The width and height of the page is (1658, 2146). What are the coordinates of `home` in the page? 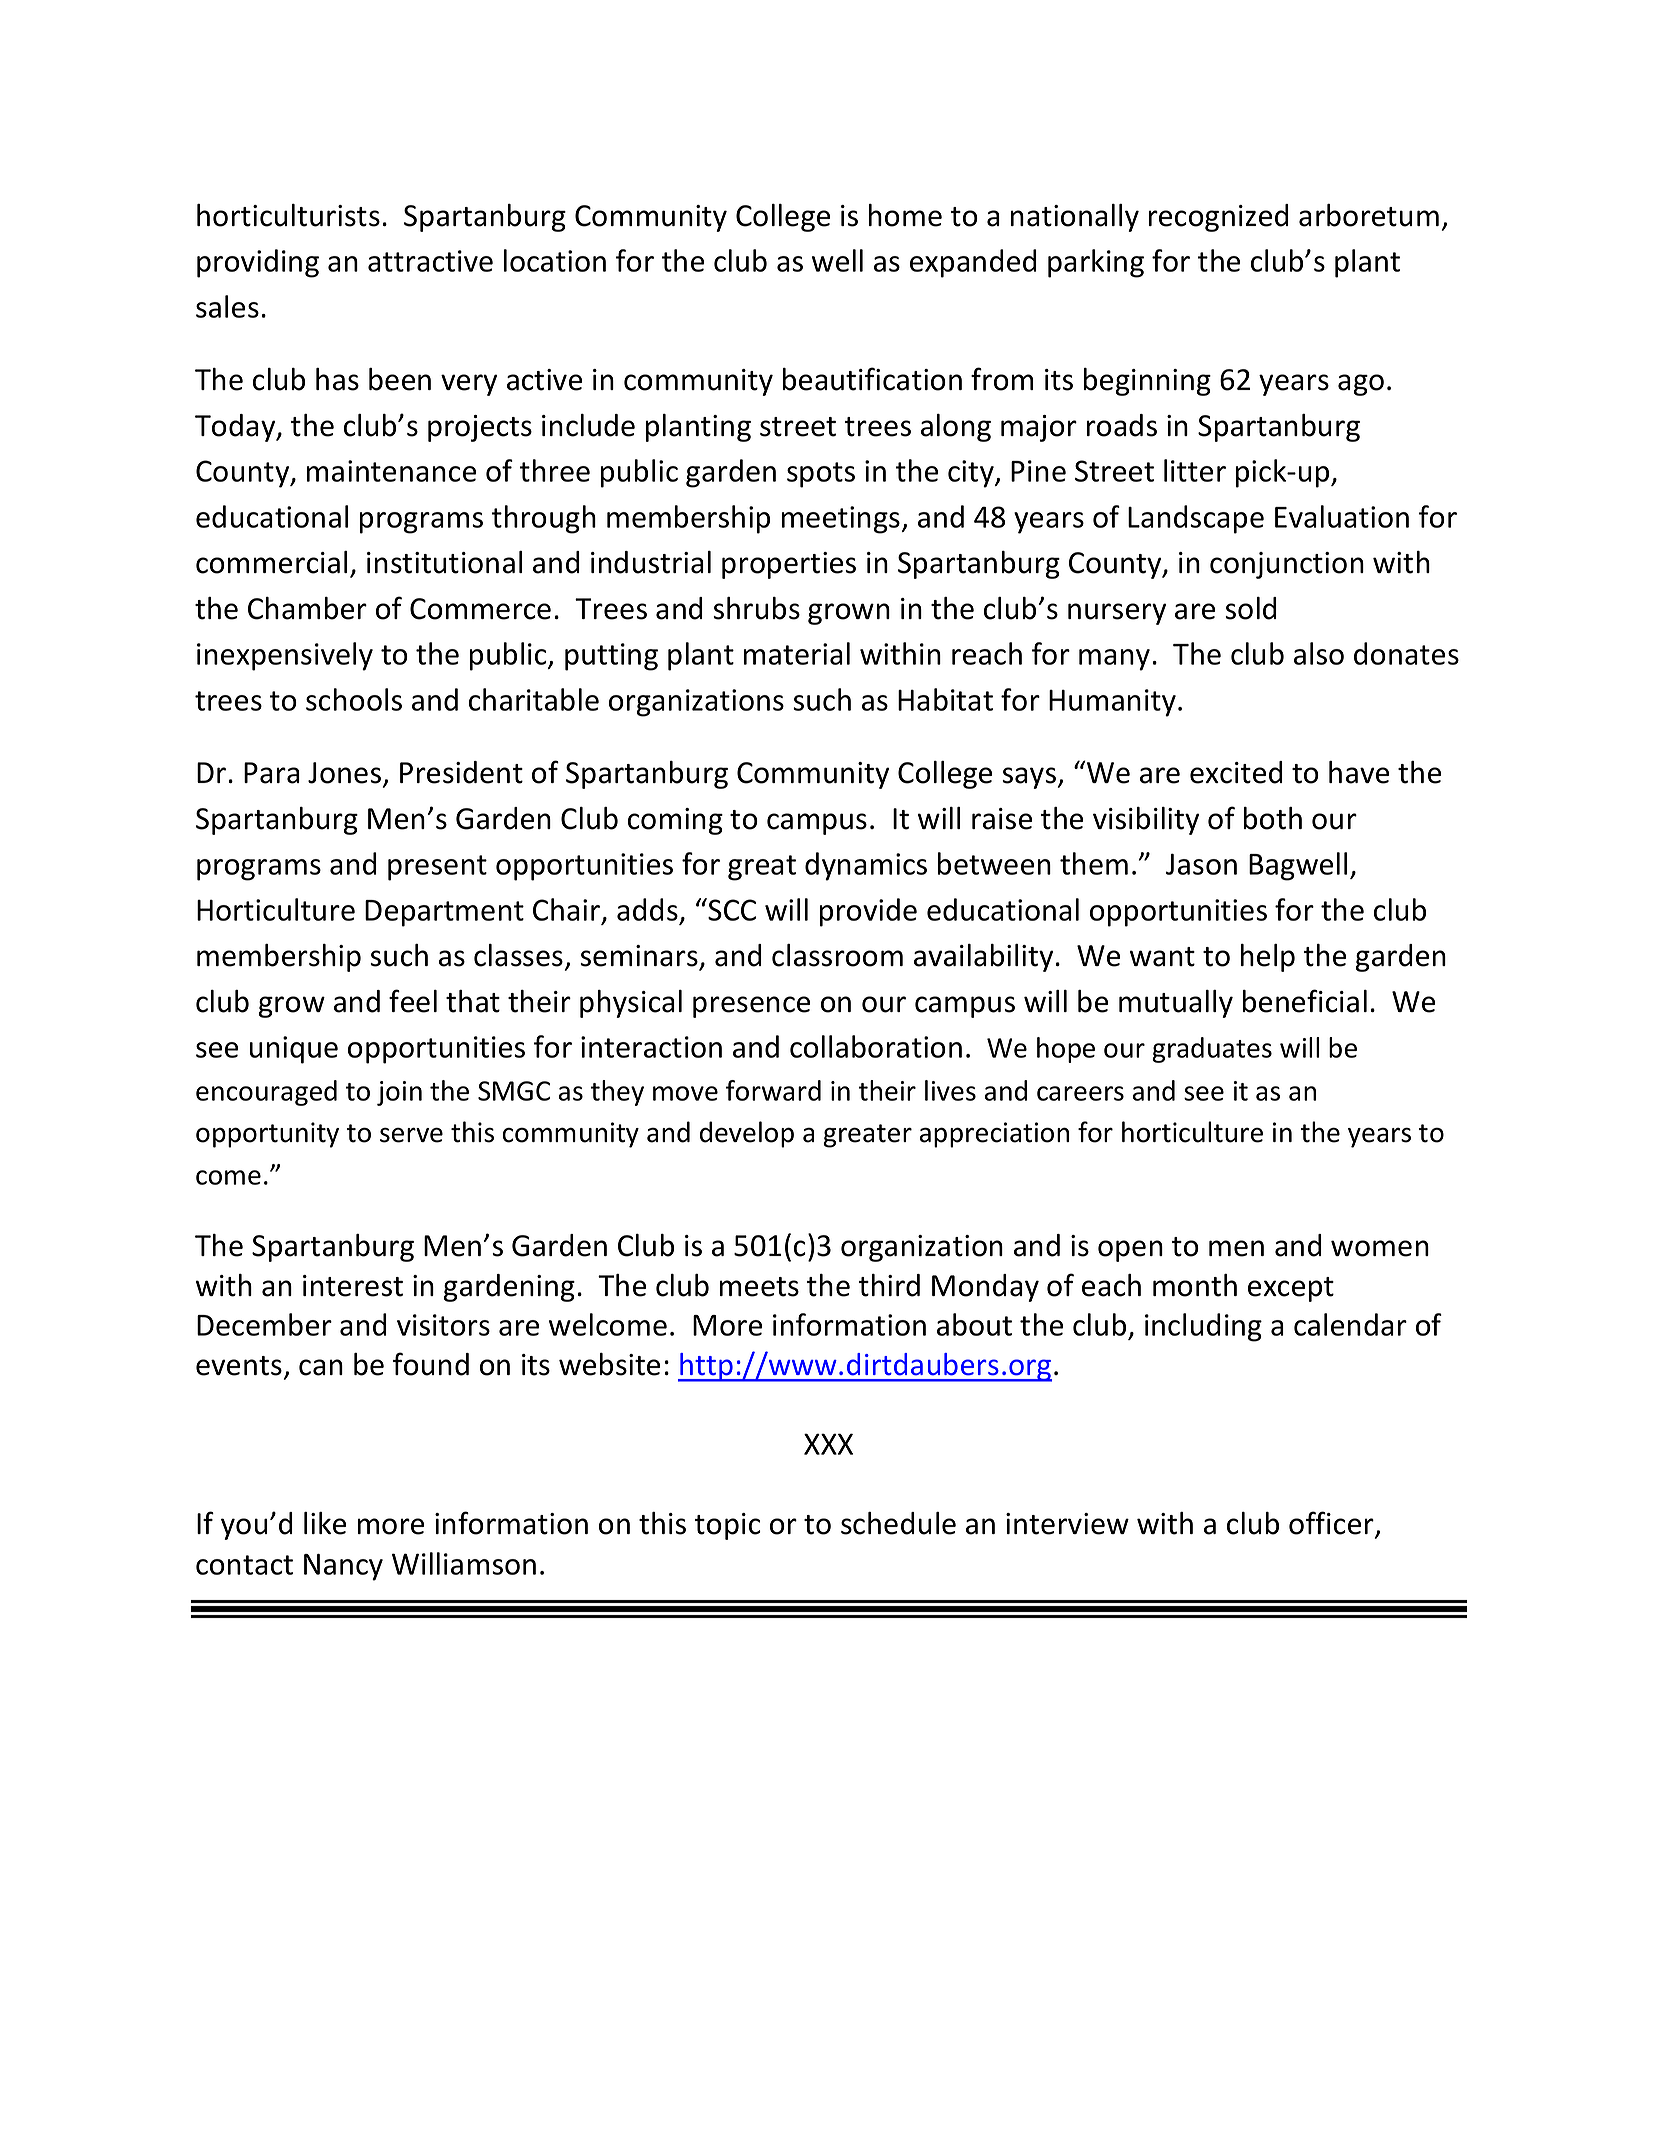 It's located at (905, 215).
